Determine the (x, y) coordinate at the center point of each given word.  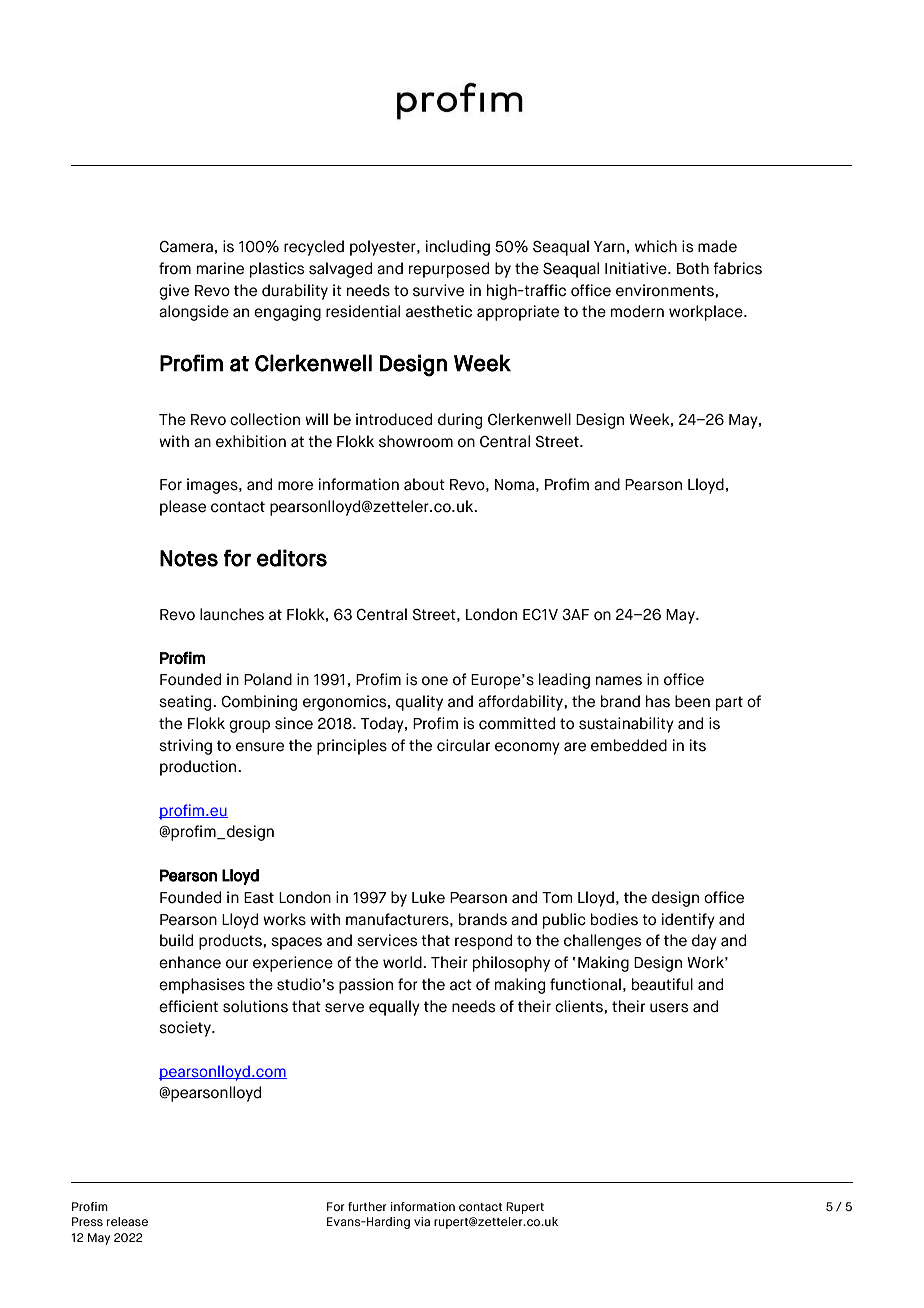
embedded (629, 745)
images (213, 486)
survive (438, 290)
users (669, 1008)
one (435, 681)
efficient (188, 1006)
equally (394, 1008)
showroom (416, 441)
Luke (428, 897)
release (127, 1221)
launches (232, 614)
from (175, 268)
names (619, 681)
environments (666, 290)
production (199, 768)
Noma (514, 485)
